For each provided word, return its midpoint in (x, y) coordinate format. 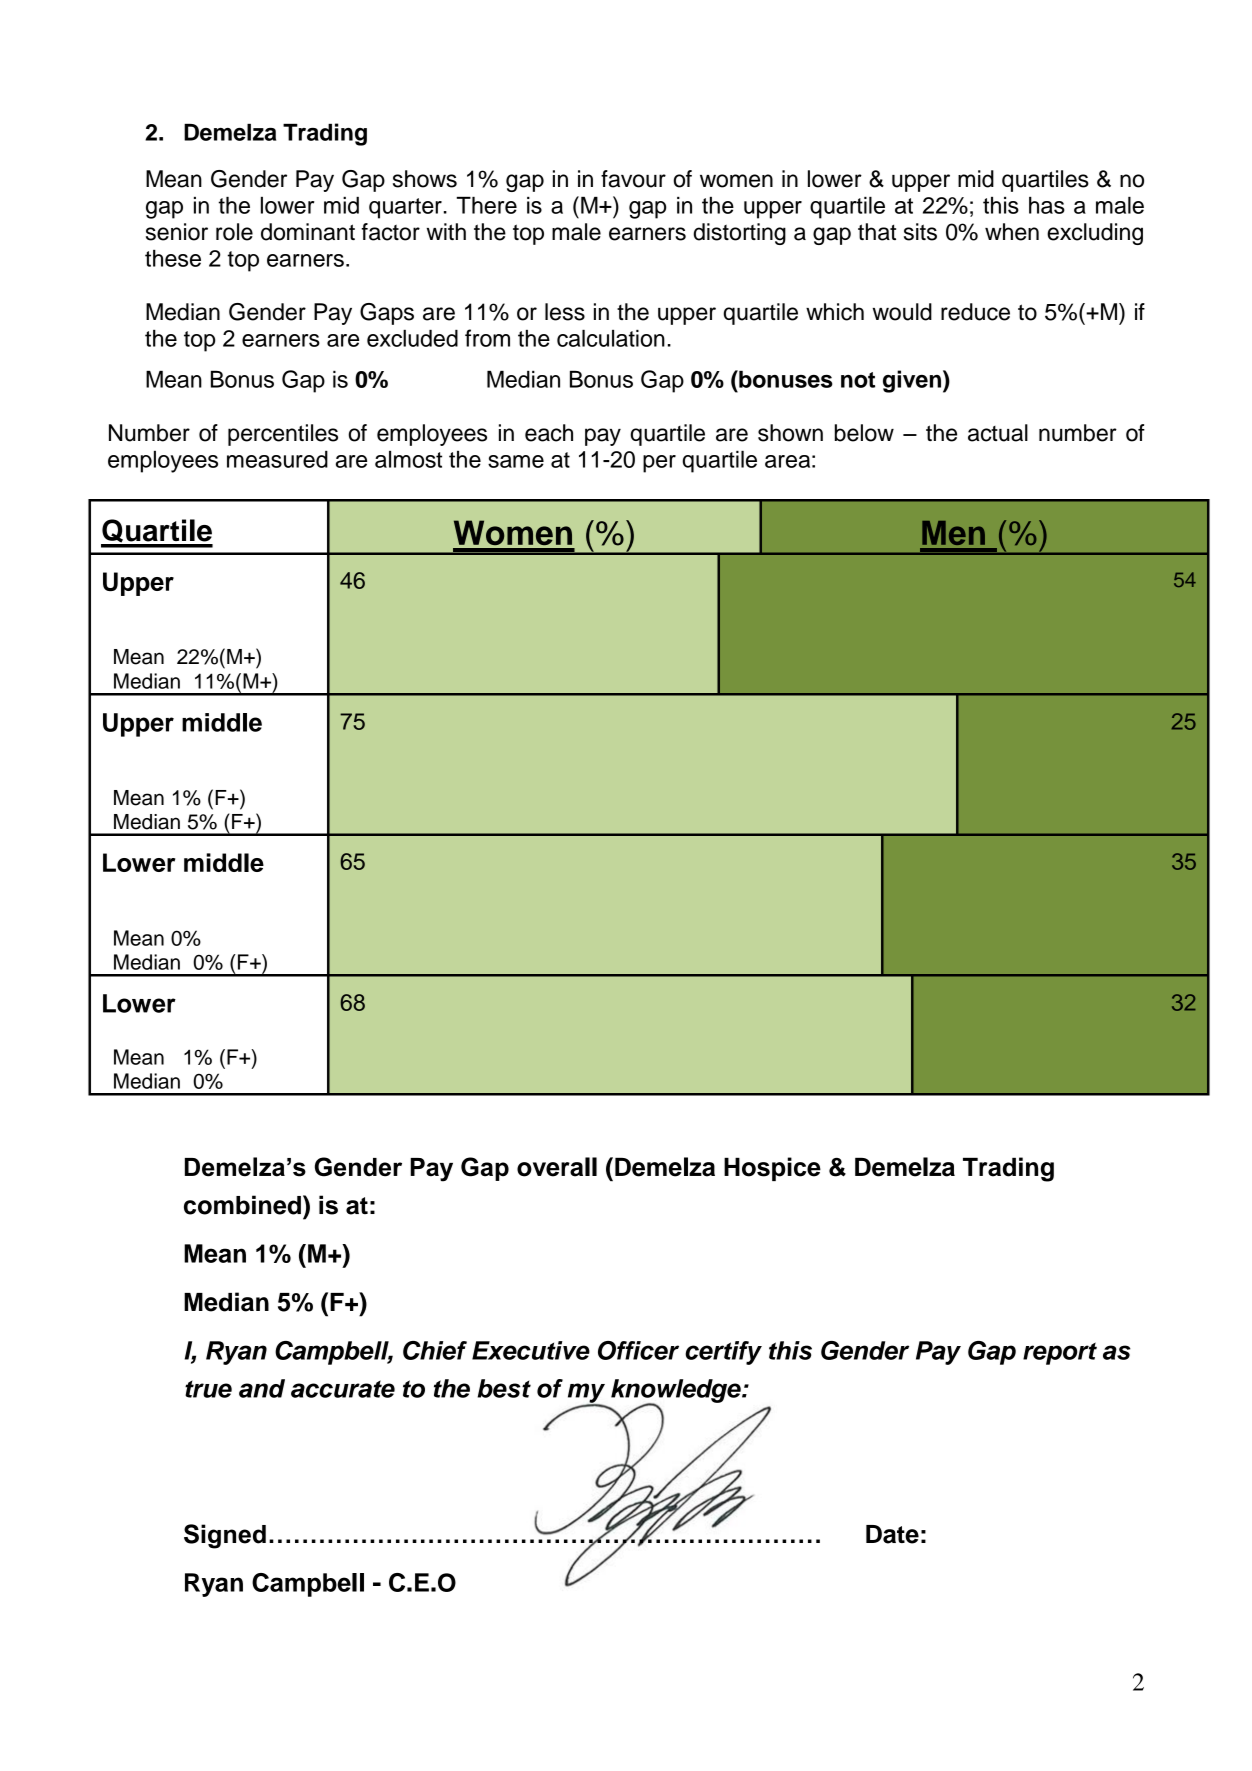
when (1012, 232)
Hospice (772, 1169)
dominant (308, 232)
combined (242, 1205)
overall (557, 1167)
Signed (225, 1536)
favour (633, 179)
